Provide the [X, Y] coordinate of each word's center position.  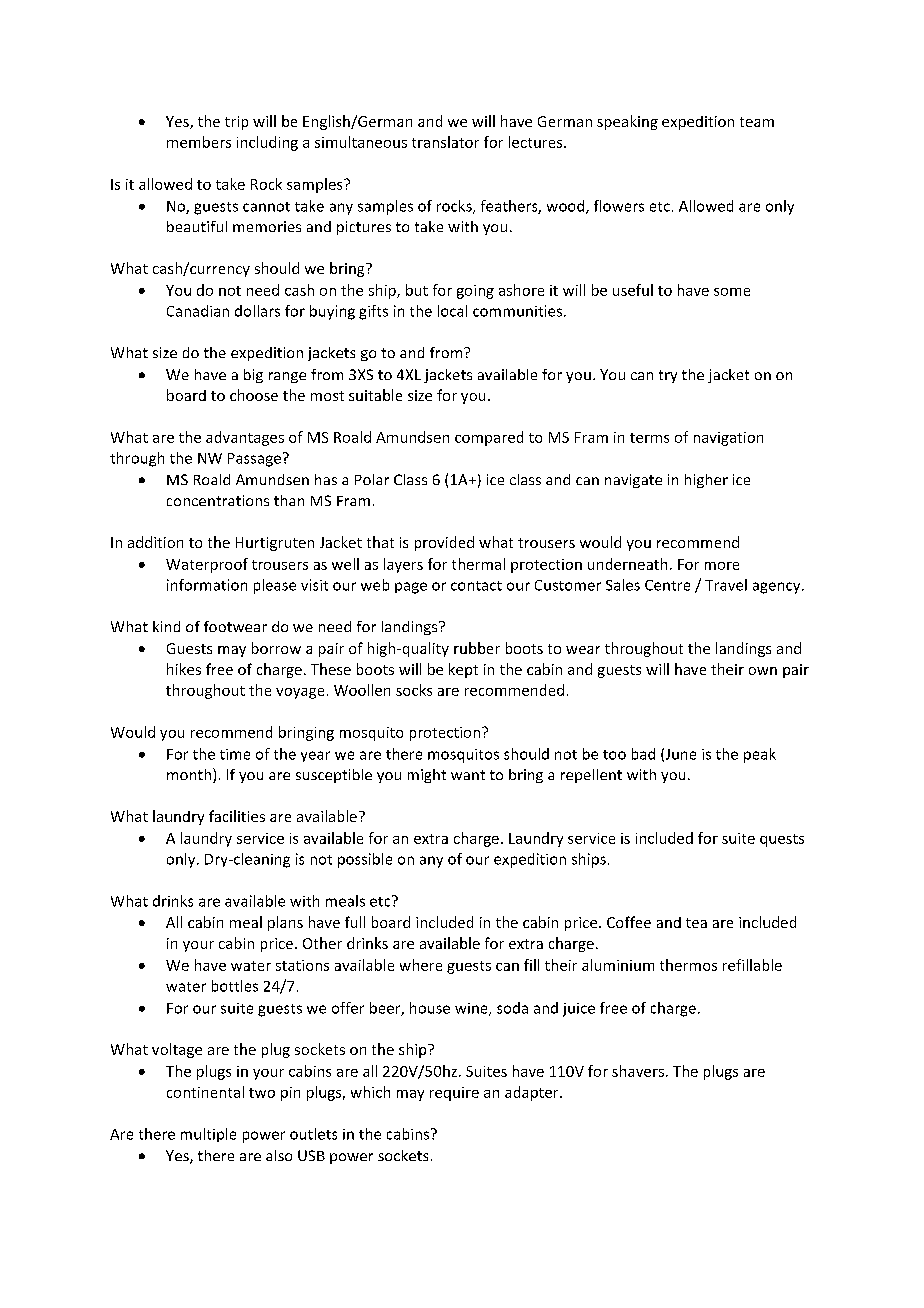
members [199, 142]
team [757, 122]
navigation [728, 439]
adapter [533, 1093]
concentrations [218, 500]
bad [643, 754]
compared [489, 438]
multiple [208, 1135]
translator [445, 142]
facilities [237, 816]
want [468, 775]
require [454, 1094]
